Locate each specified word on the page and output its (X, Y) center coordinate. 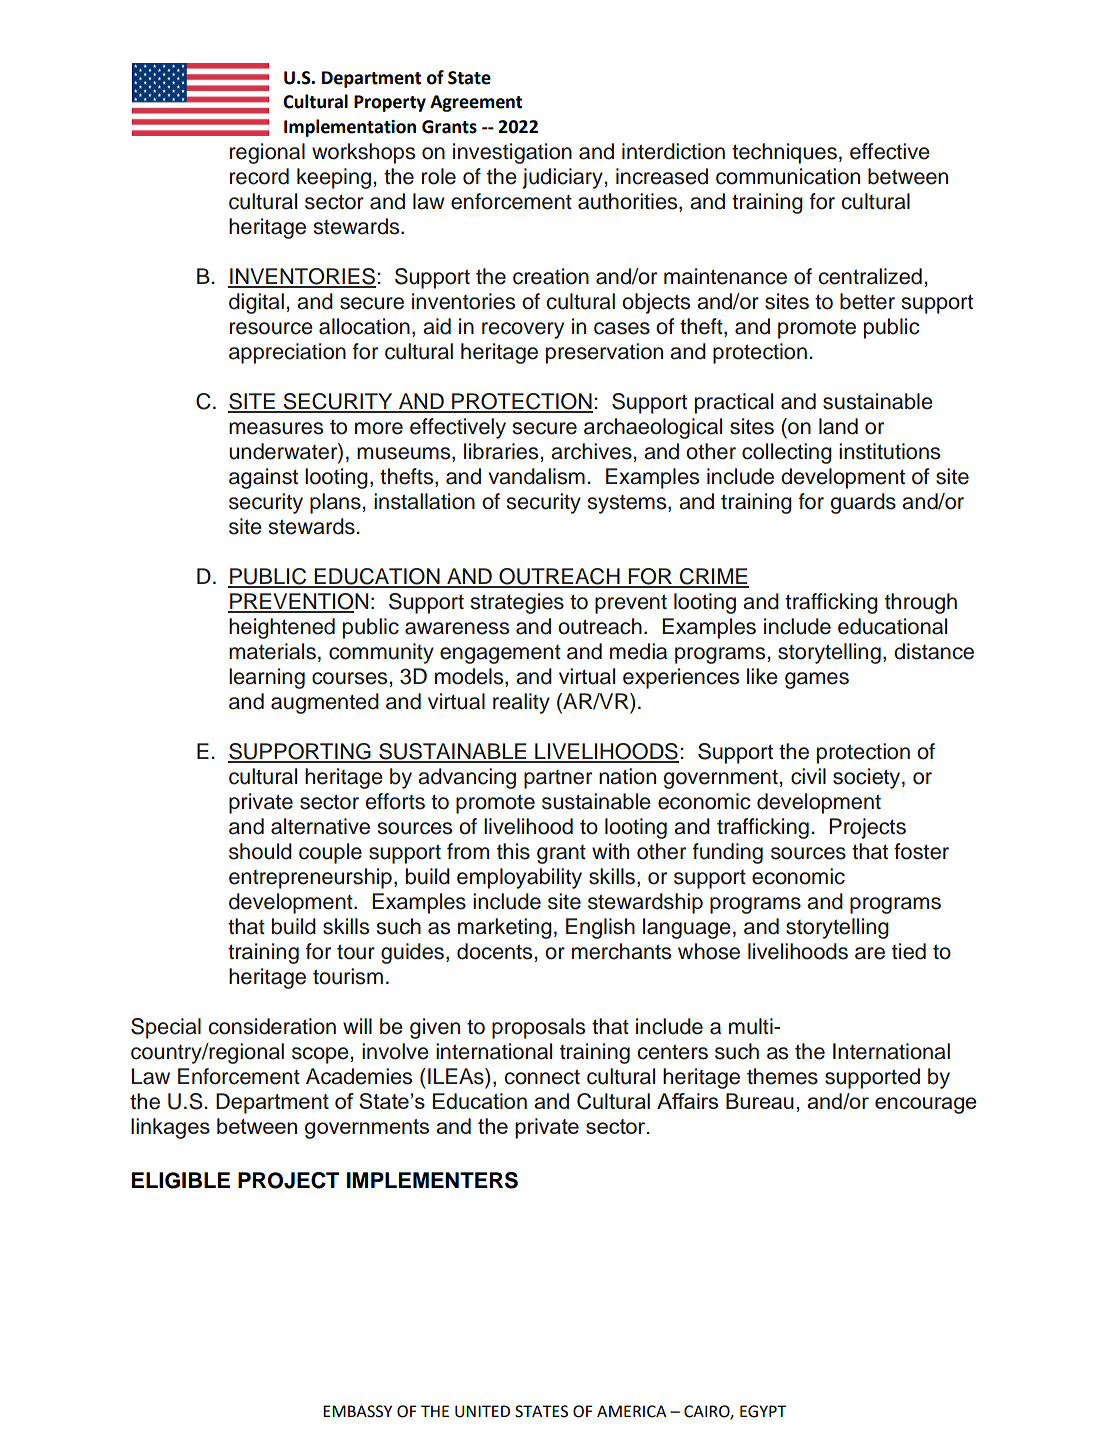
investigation (512, 153)
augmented (325, 703)
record (259, 176)
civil (808, 776)
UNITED (482, 1411)
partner (558, 779)
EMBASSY (357, 1411)
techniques (784, 153)
